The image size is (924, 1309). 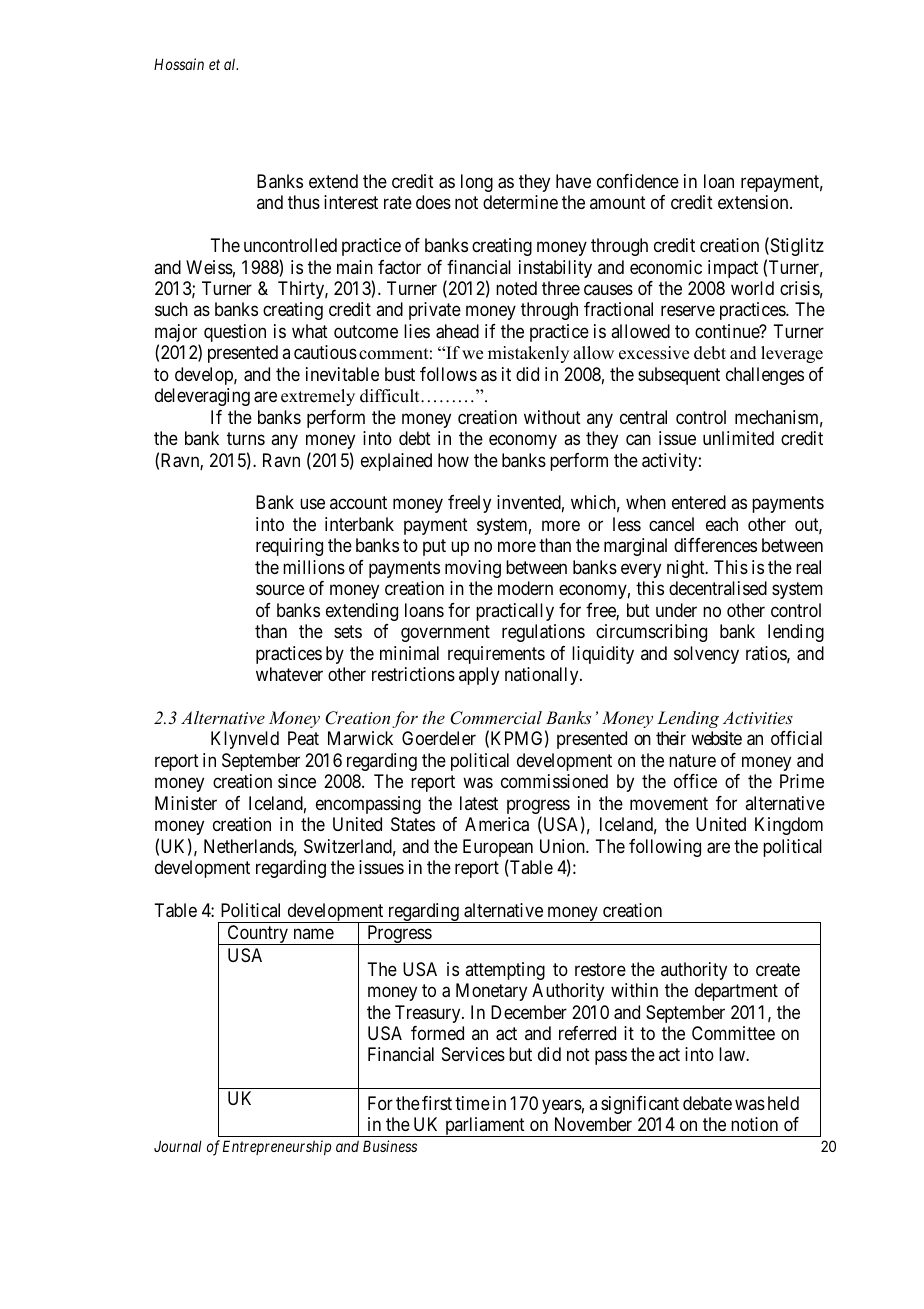 I want to click on turns, so click(x=246, y=438).
